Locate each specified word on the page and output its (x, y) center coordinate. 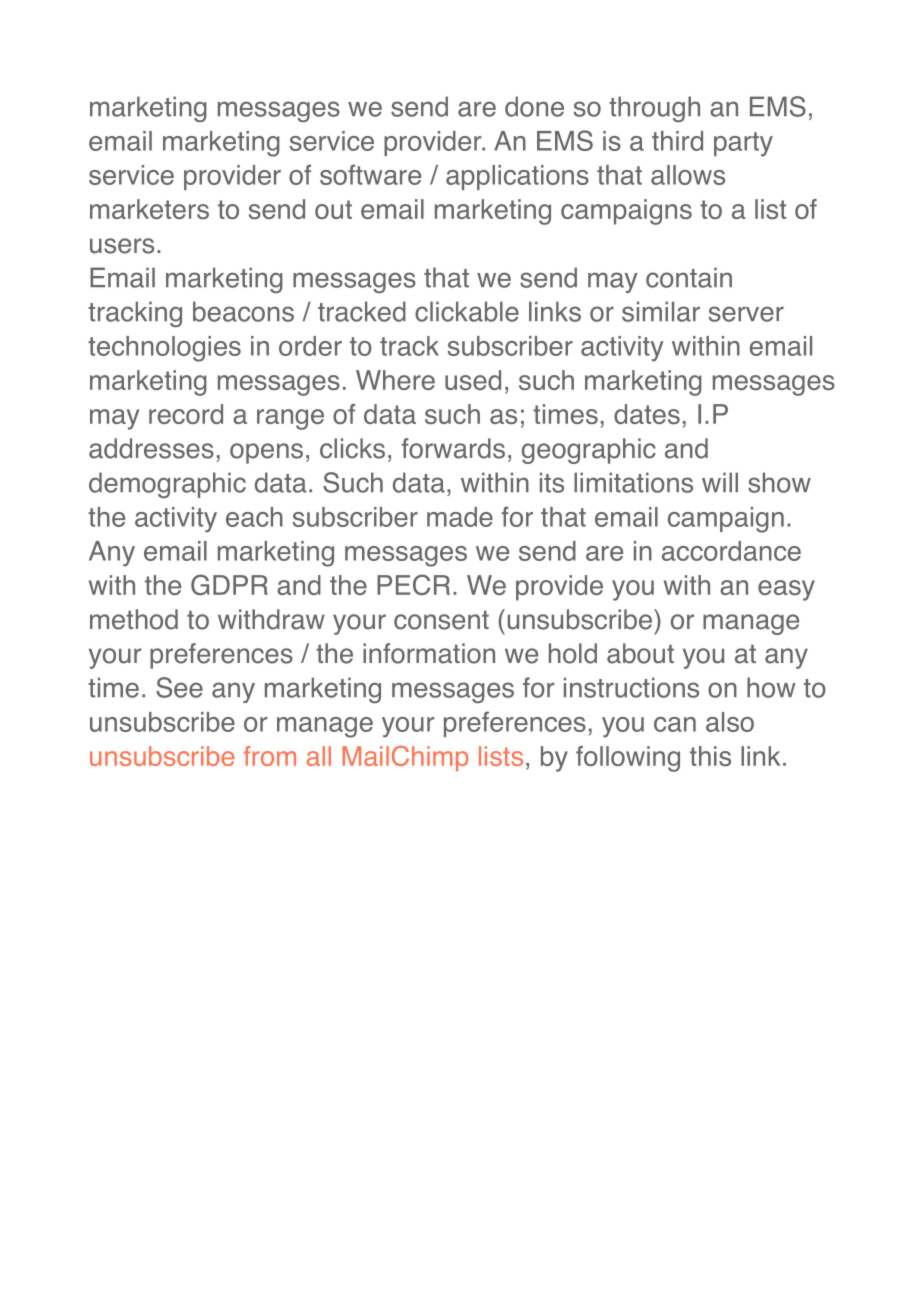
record (186, 414)
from (270, 756)
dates (647, 414)
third (677, 141)
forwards (453, 448)
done (534, 106)
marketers (149, 209)
